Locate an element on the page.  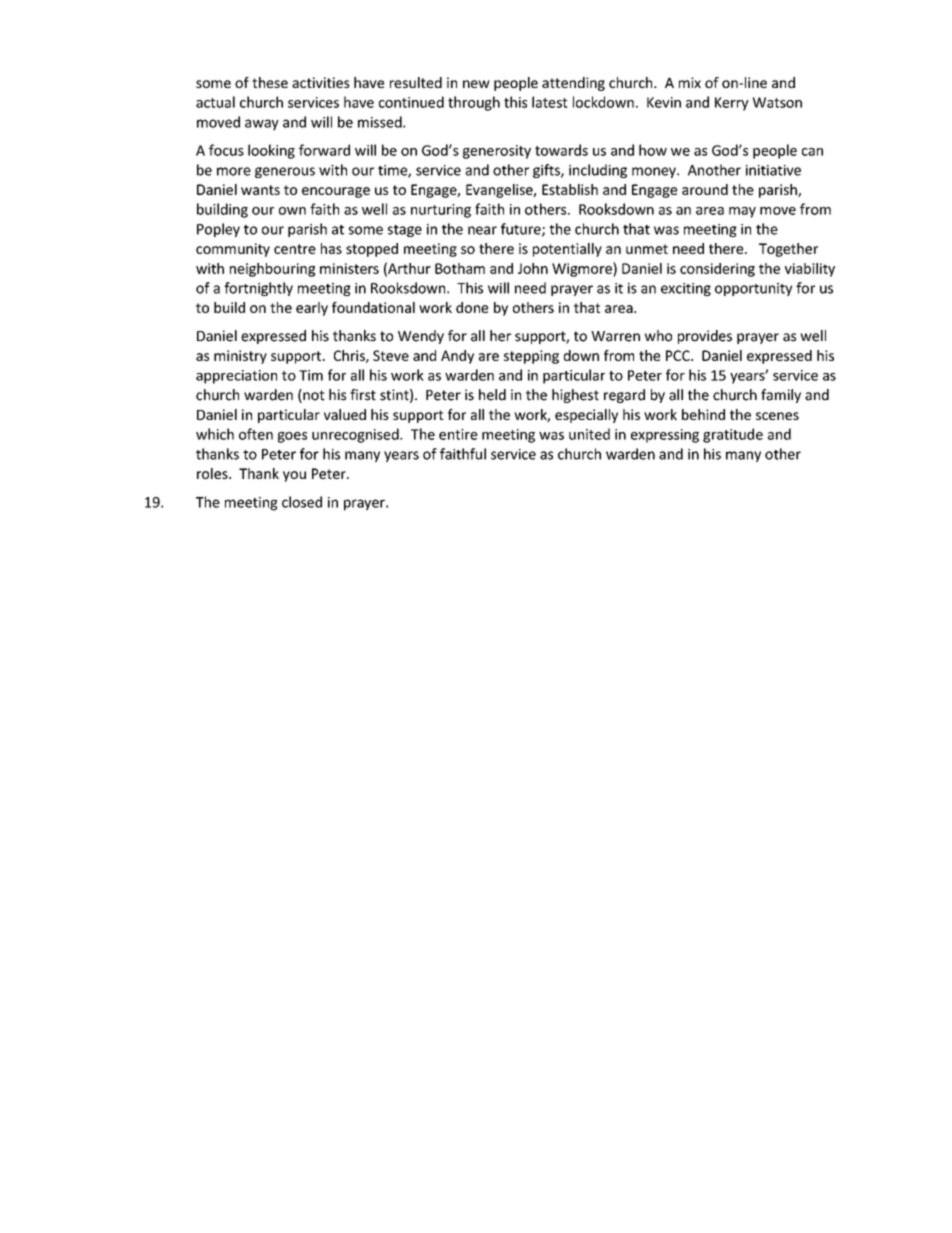
fortnightly is located at coordinates (258, 289).
